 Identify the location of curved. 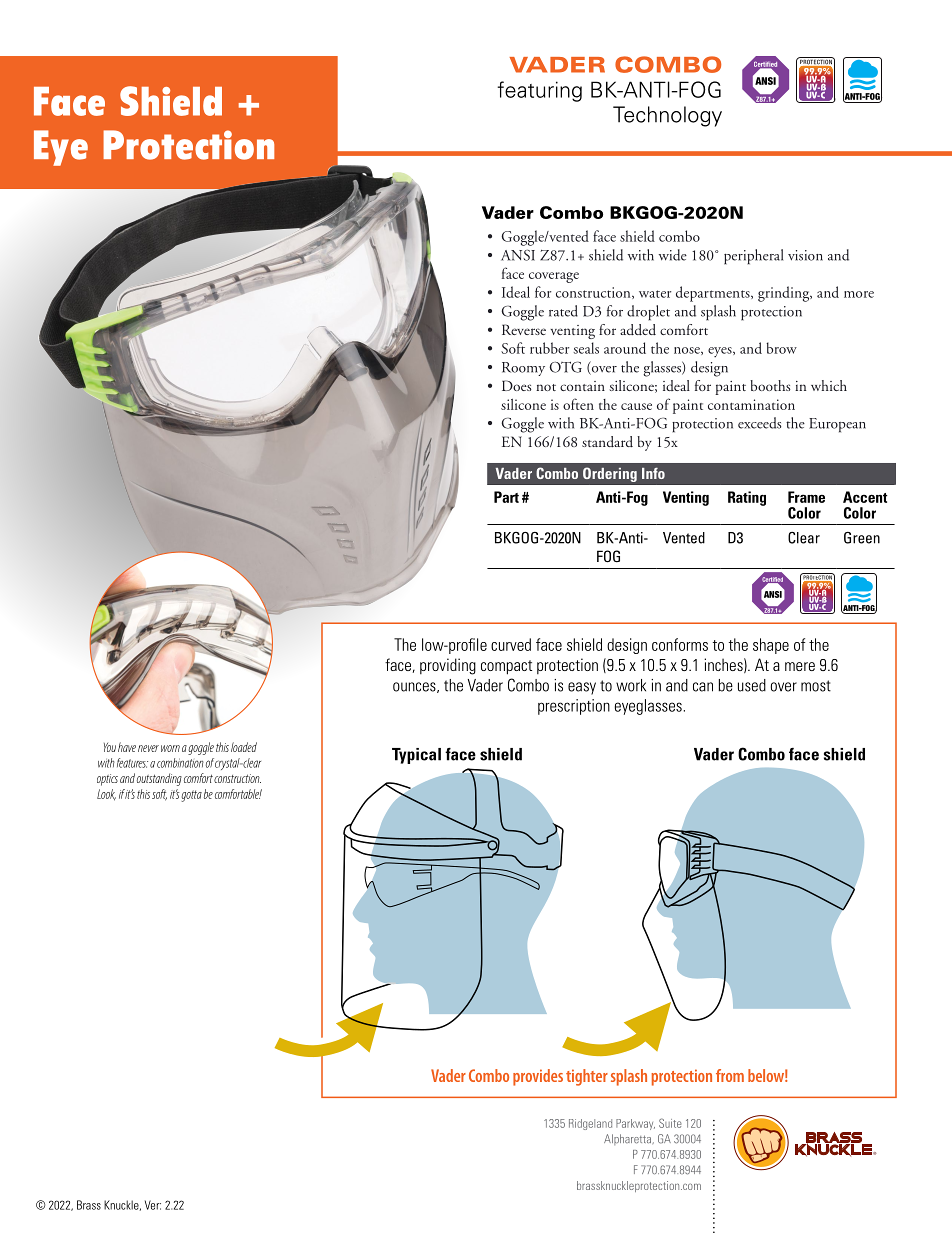
(511, 644).
